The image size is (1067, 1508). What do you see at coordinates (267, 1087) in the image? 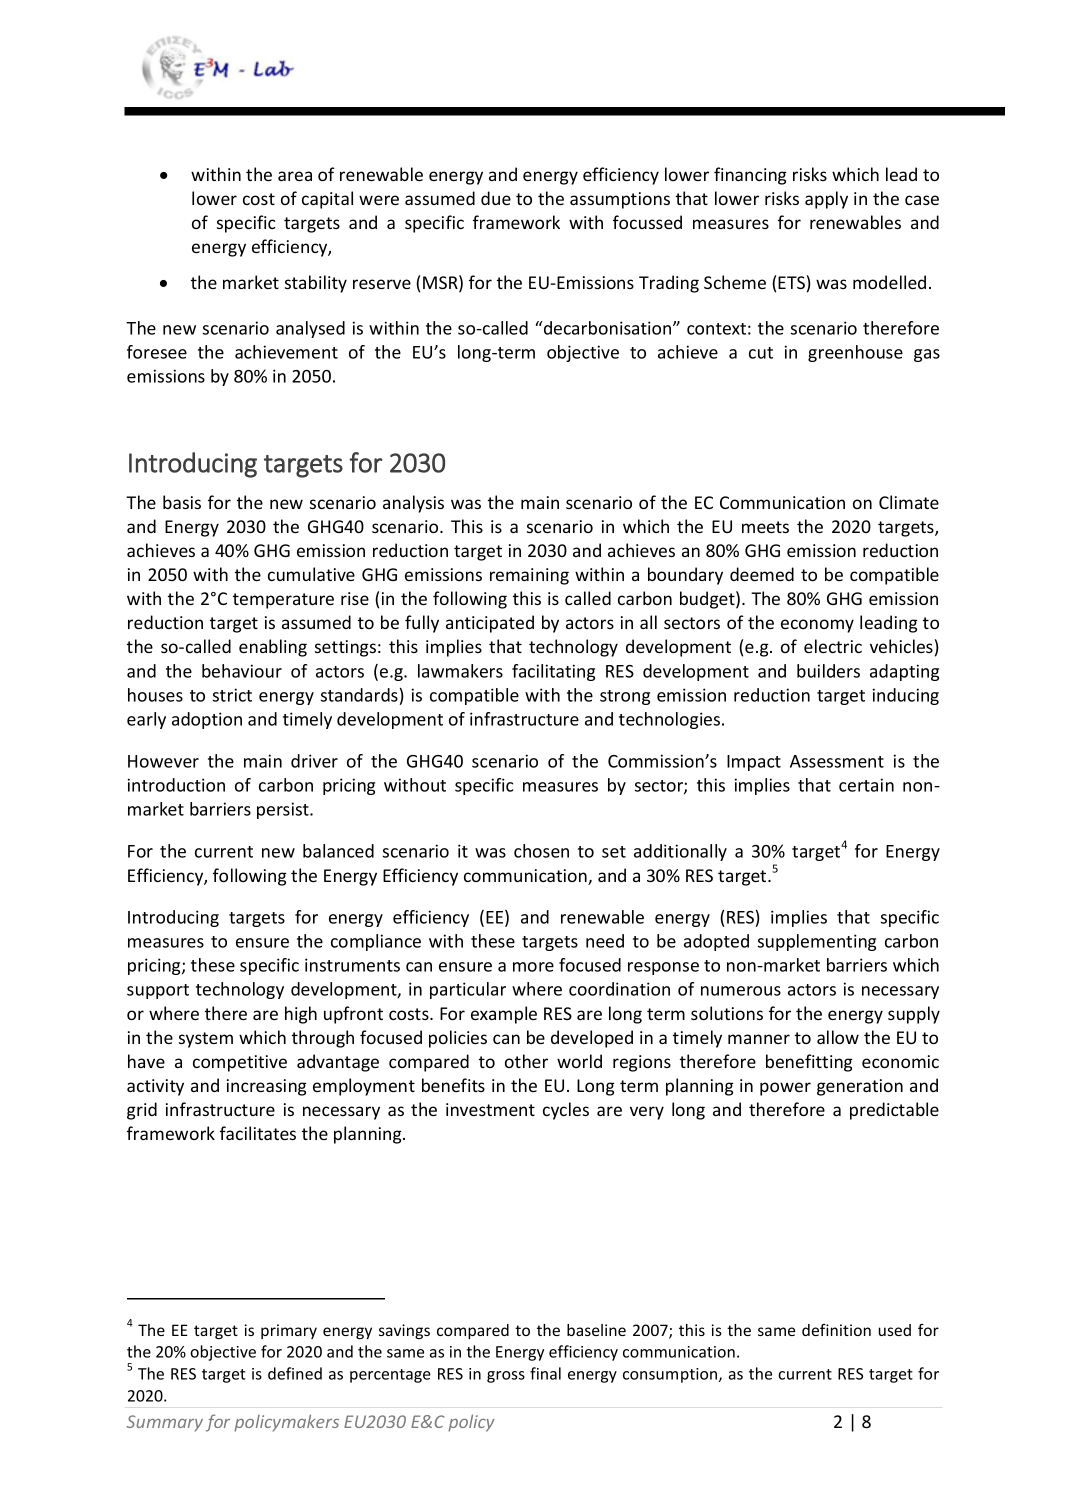
I see `increasing` at bounding box center [267, 1087].
